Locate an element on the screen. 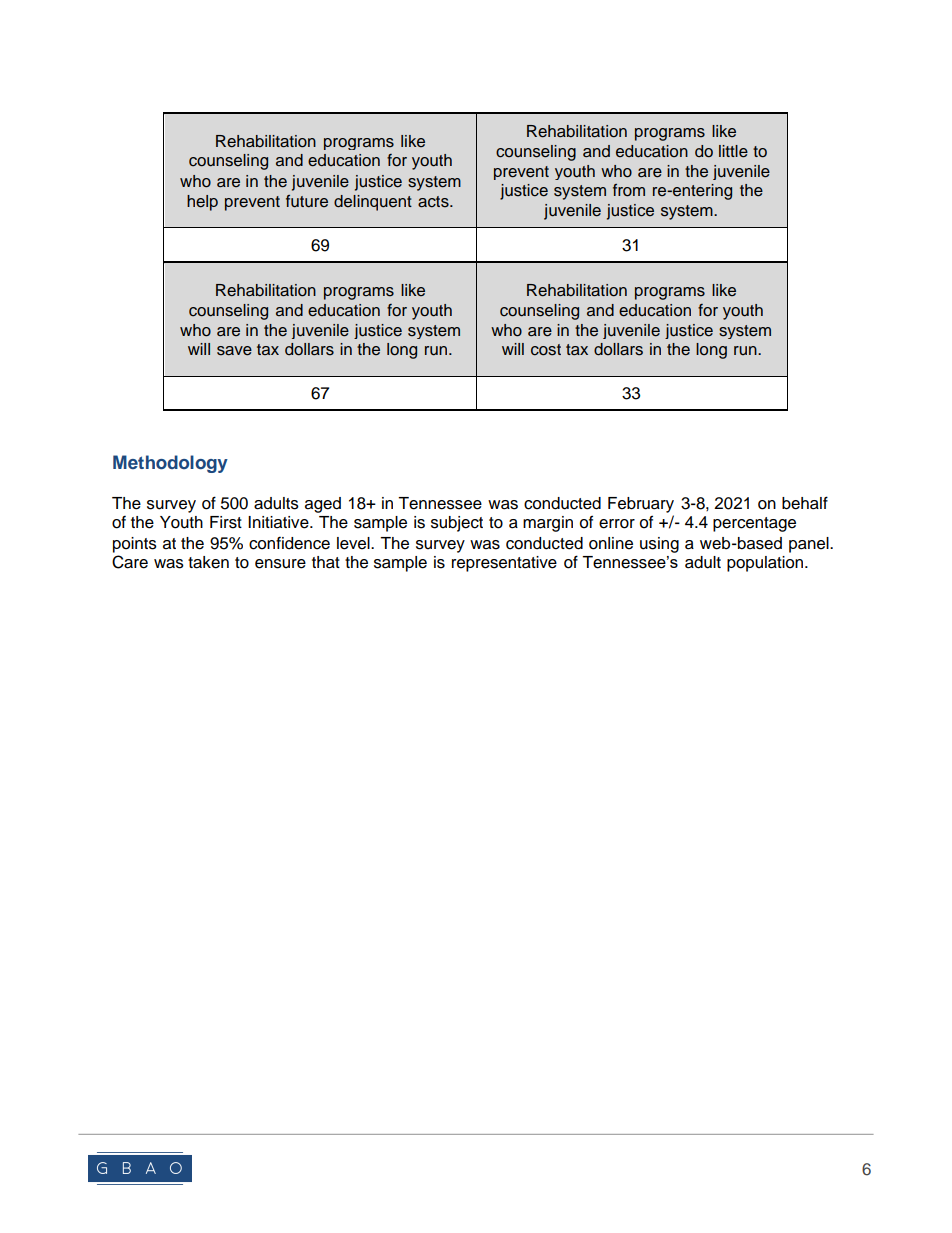  help is located at coordinates (202, 203).
